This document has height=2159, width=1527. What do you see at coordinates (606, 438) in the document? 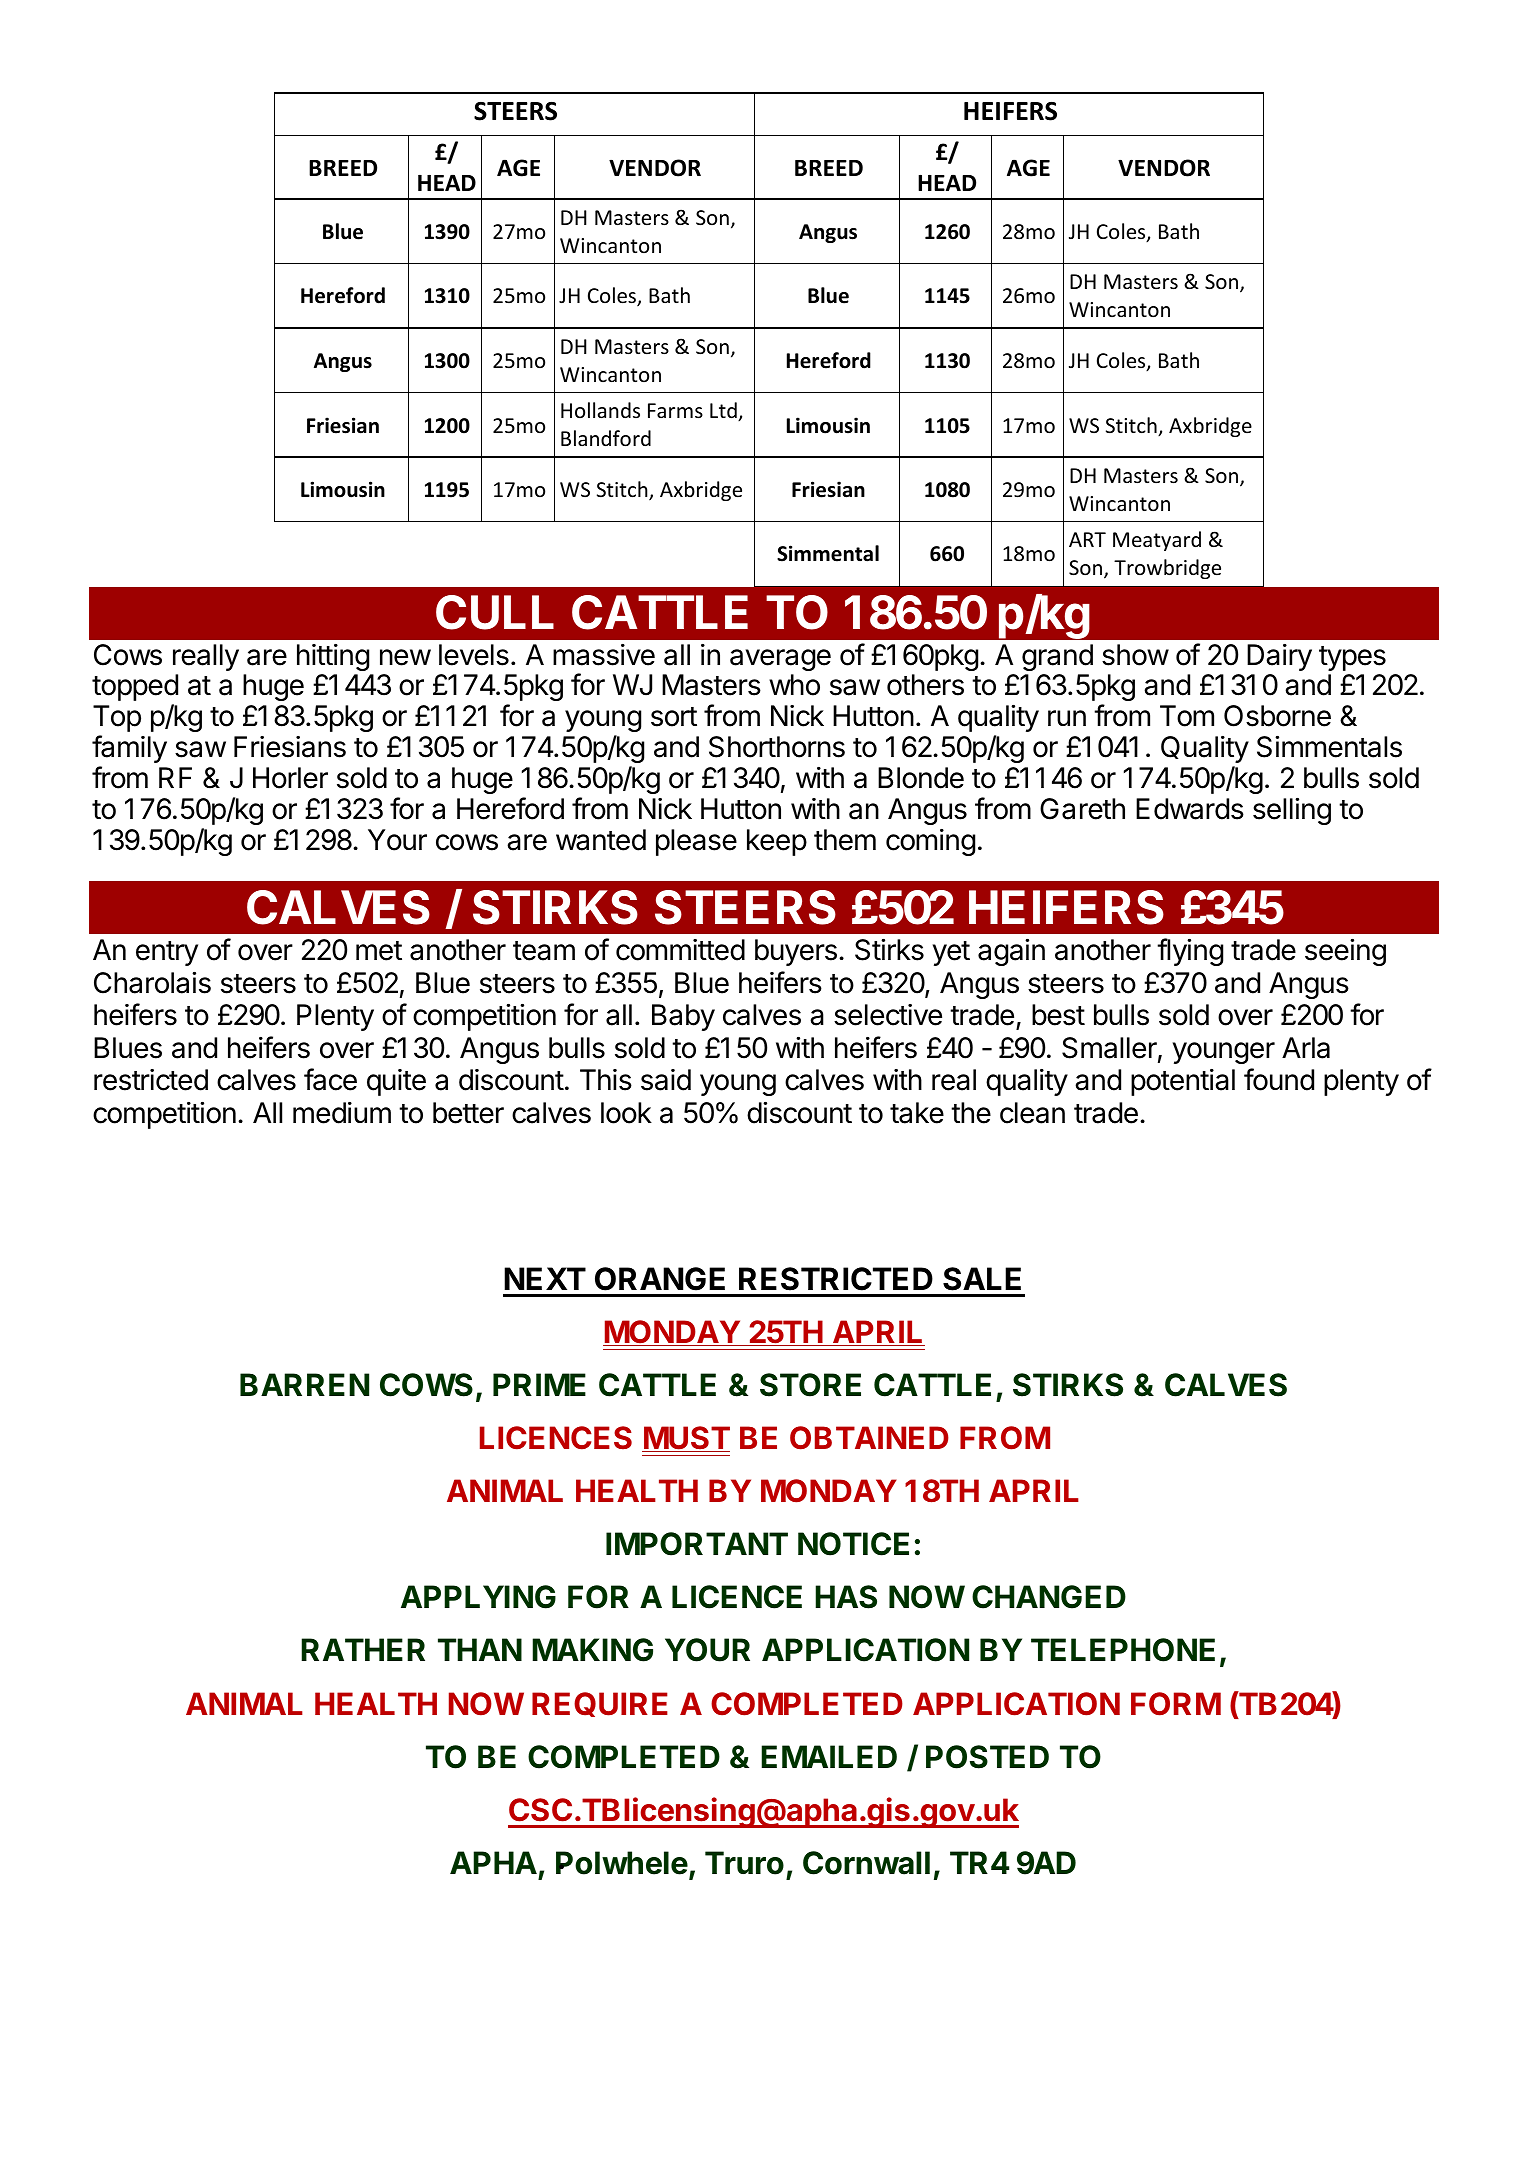
I see `Blandford` at bounding box center [606, 438].
